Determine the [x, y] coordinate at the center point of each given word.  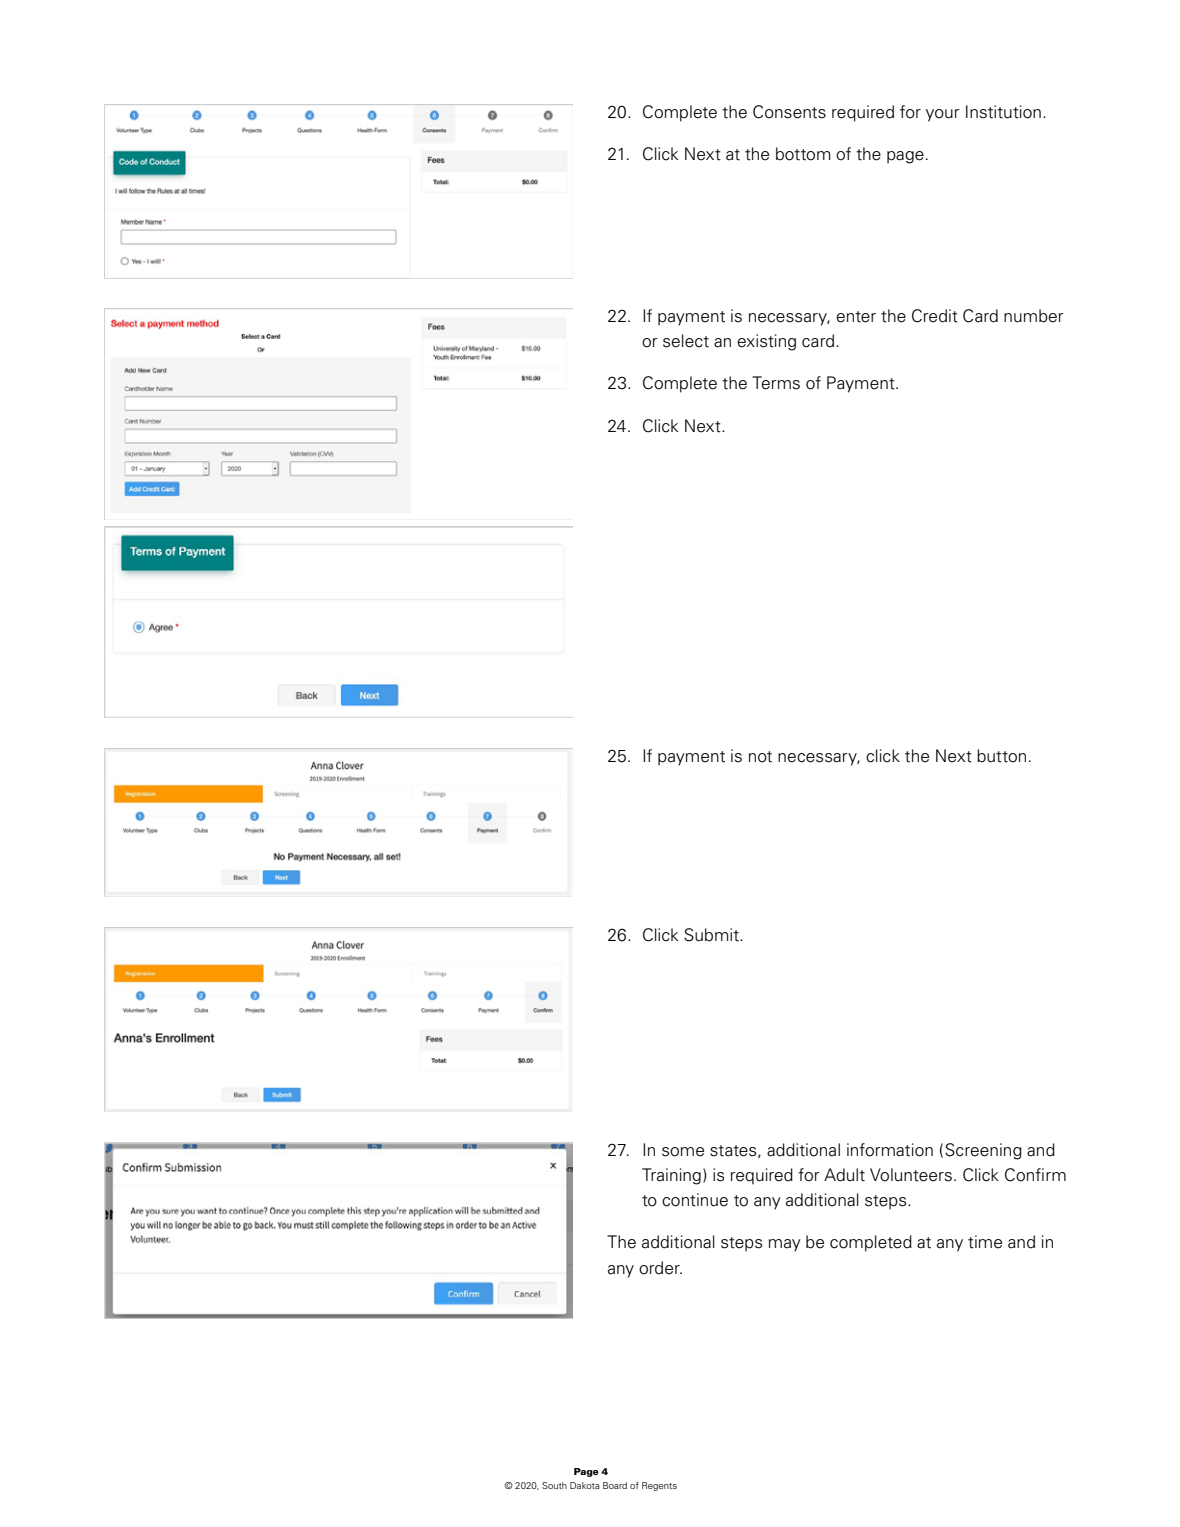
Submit [712, 935]
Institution [1003, 112]
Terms [776, 383]
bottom [803, 154]
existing [766, 342]
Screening [983, 1151]
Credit [935, 316]
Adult [844, 1175]
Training [671, 1176]
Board [615, 1485]
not [760, 757]
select [686, 341]
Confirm [1035, 1175]
